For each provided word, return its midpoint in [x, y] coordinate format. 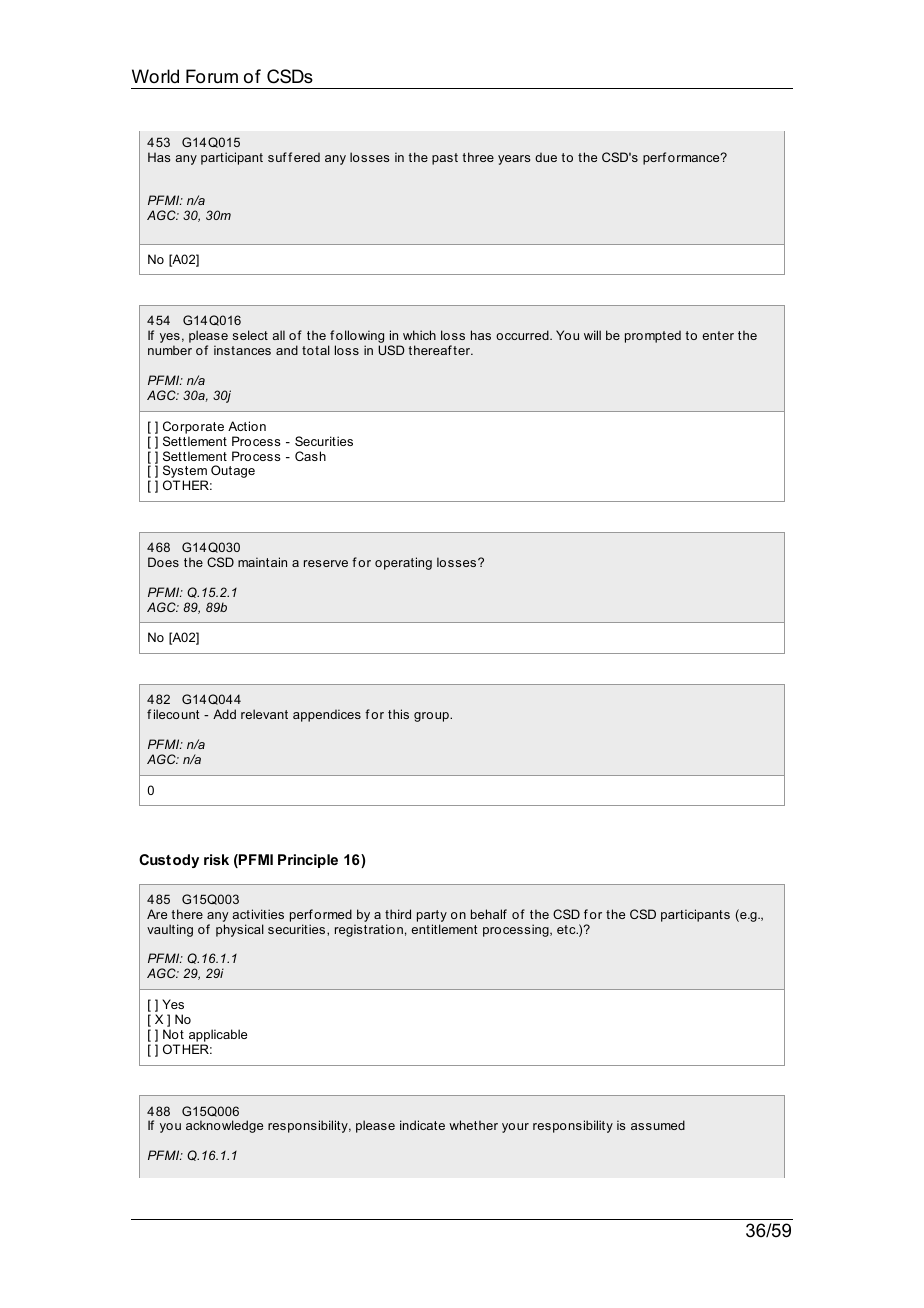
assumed [658, 1125]
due [546, 157]
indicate [422, 1125]
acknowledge [224, 1126]
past [445, 159]
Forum [212, 76]
